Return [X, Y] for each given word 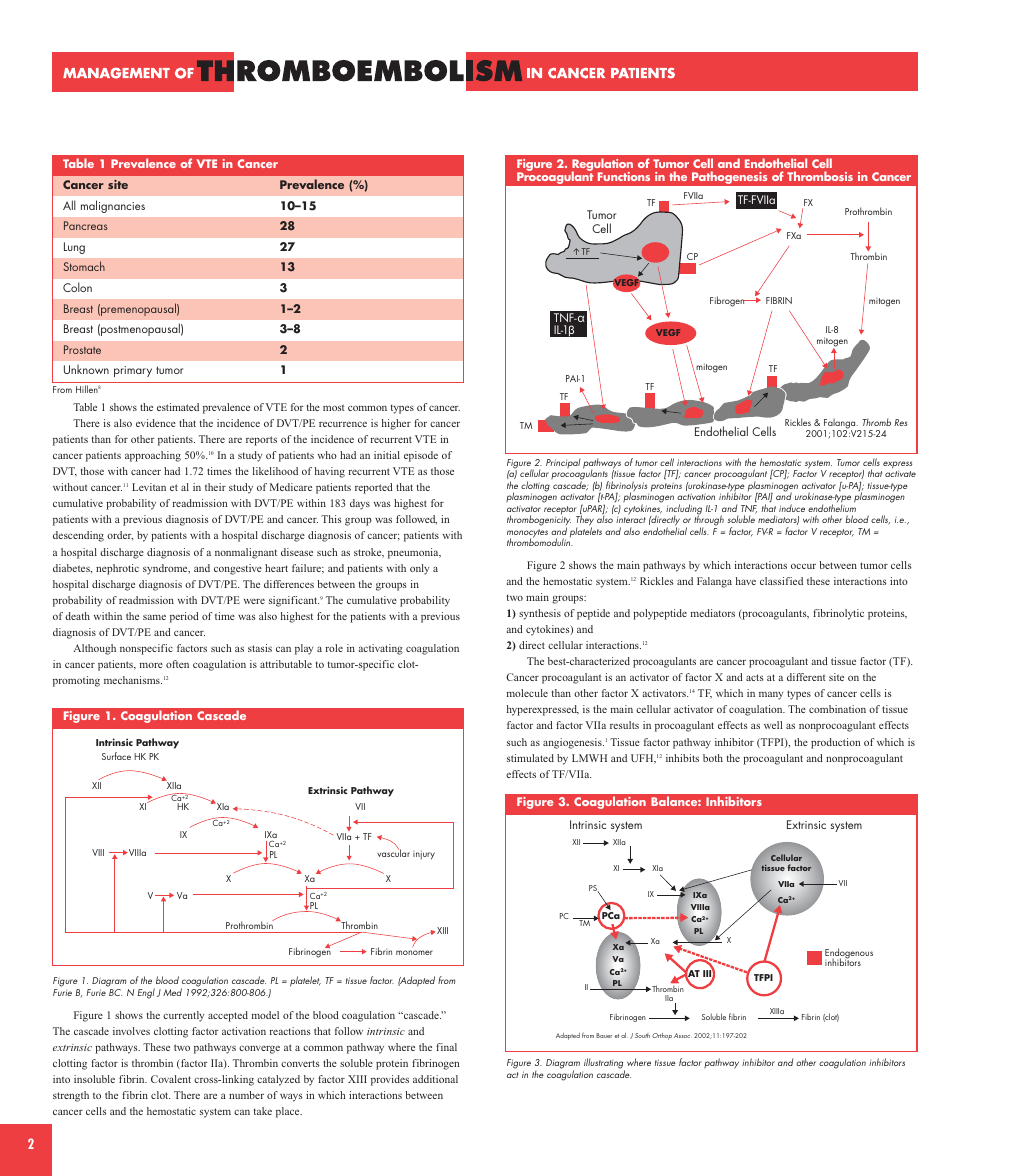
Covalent [171, 1079]
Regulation [602, 166]
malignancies [113, 206]
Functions [624, 176]
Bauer [604, 1035]
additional [435, 1079]
